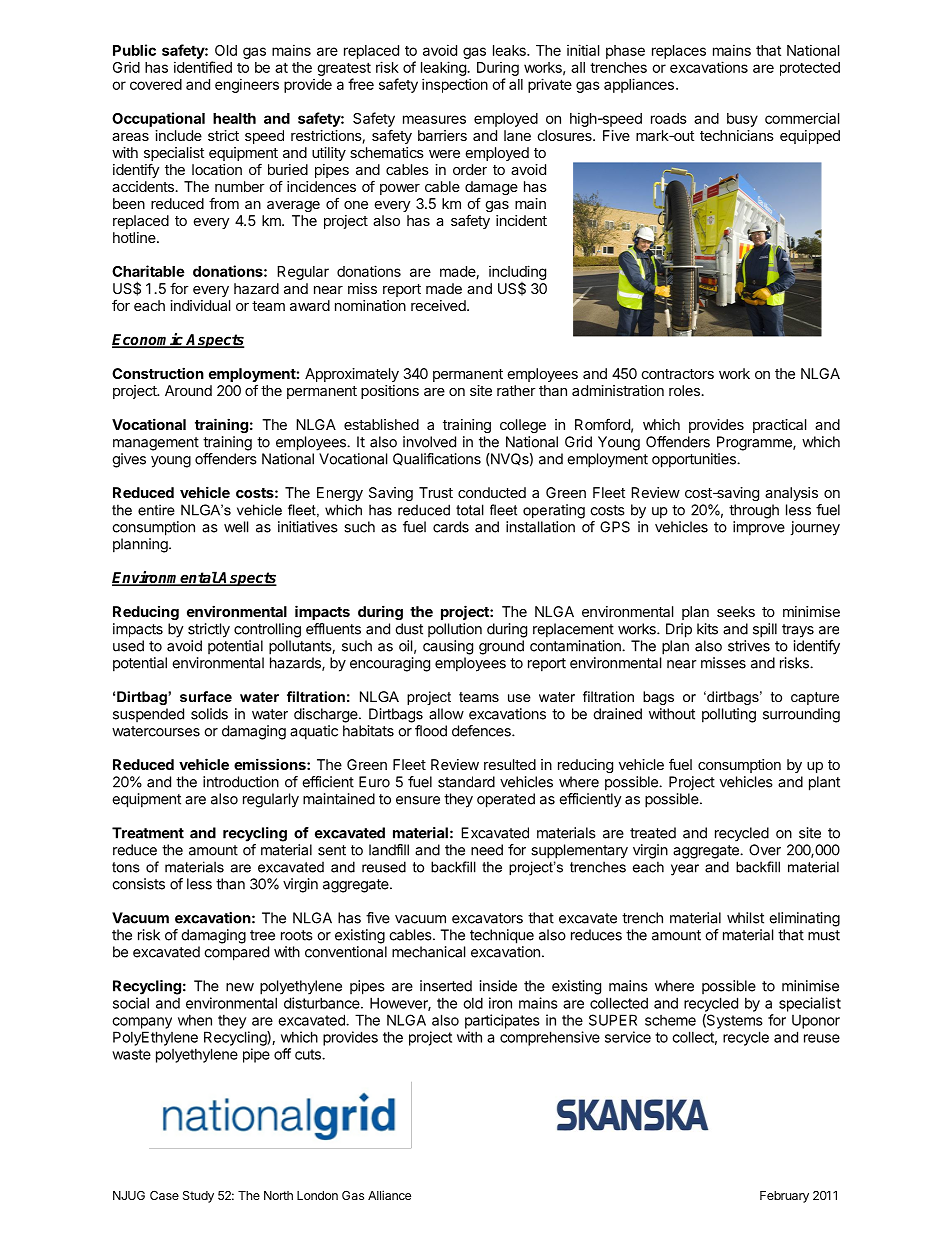  What do you see at coordinates (516, 390) in the screenshot?
I see `rather` at bounding box center [516, 390].
